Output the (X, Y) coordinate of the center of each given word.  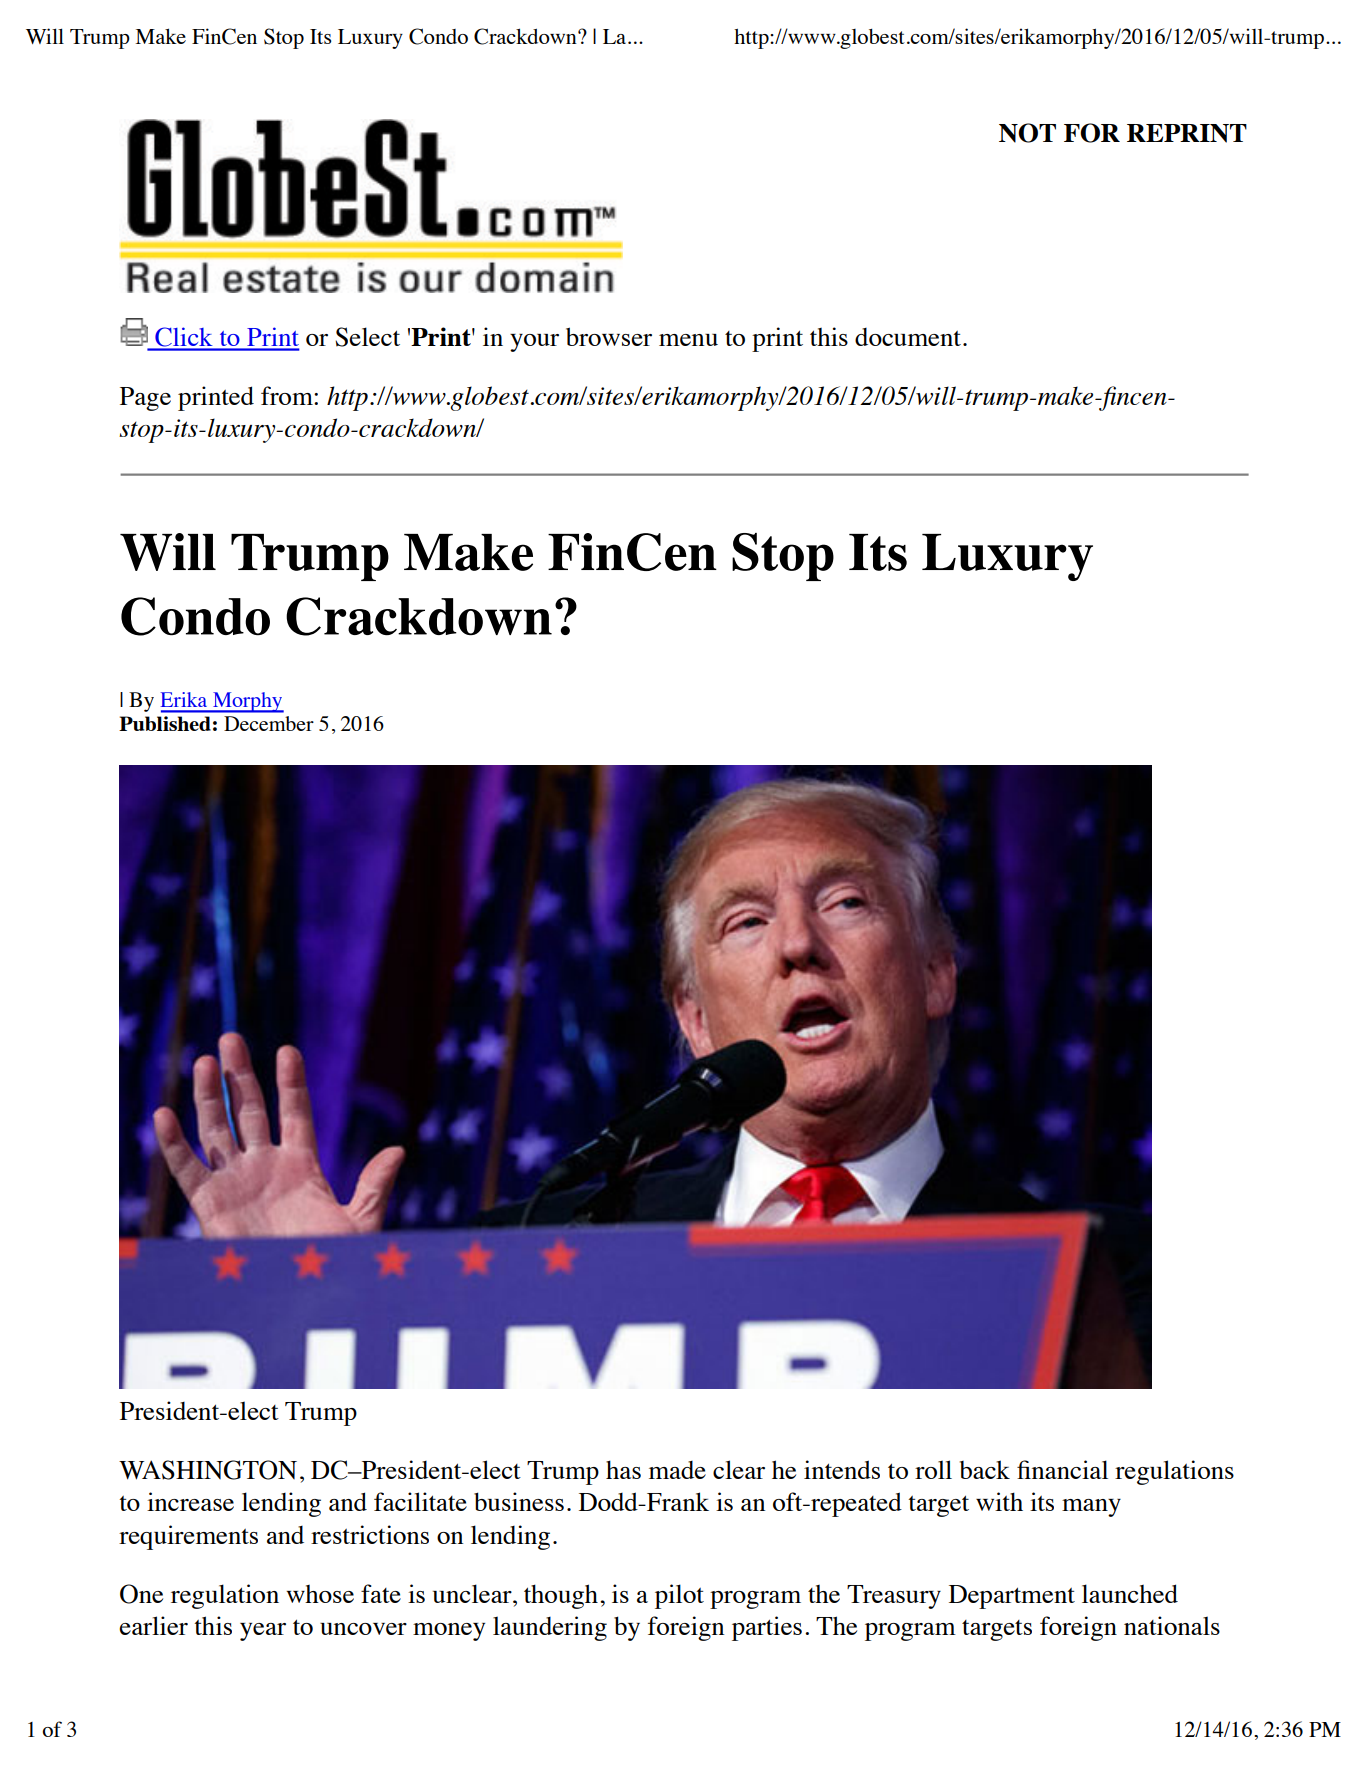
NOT (1027, 133)
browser (609, 336)
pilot (679, 1596)
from (288, 395)
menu (688, 340)
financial (1062, 1469)
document (908, 337)
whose (320, 1594)
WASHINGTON (208, 1470)
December (269, 723)
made (677, 1470)
